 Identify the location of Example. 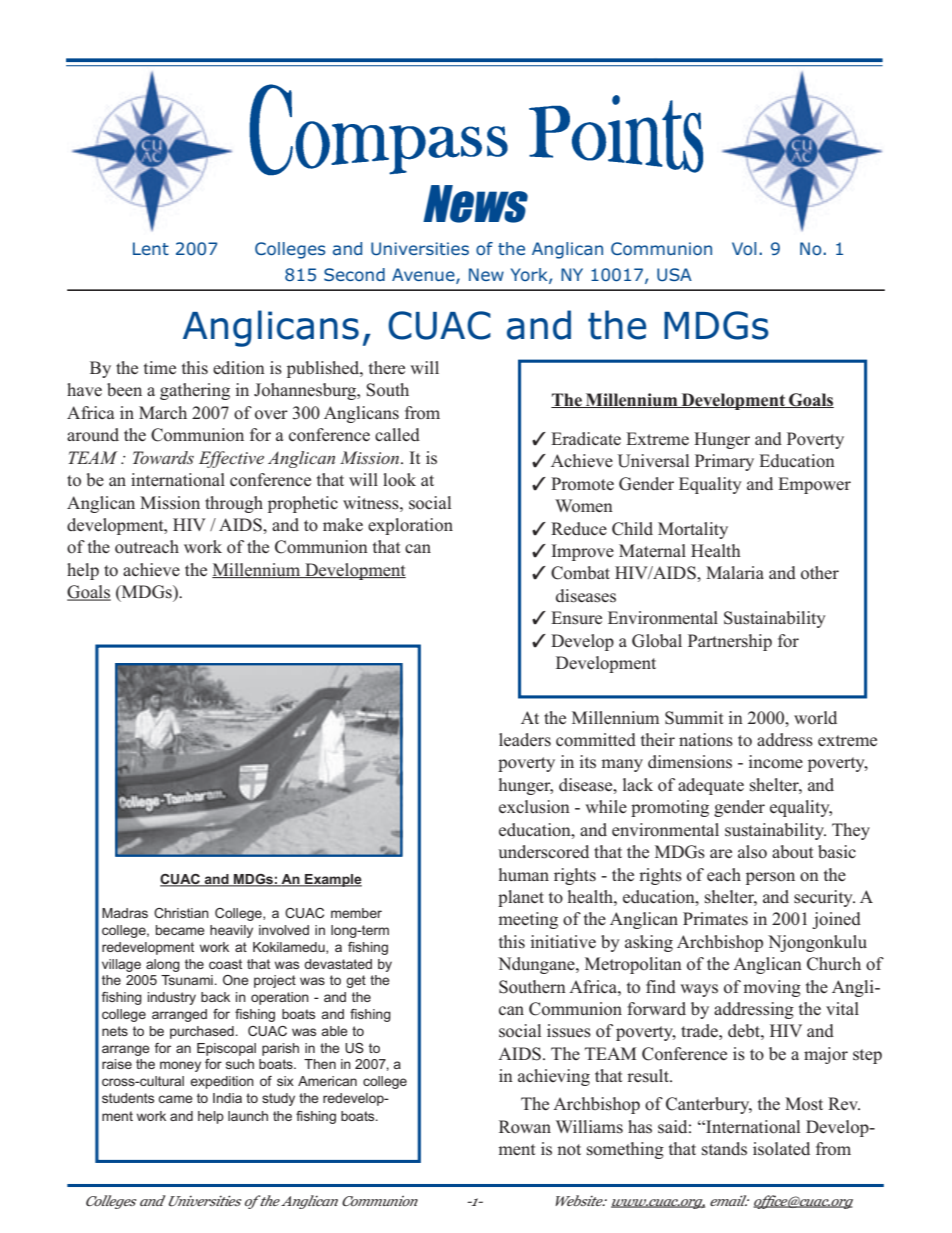
(332, 880).
